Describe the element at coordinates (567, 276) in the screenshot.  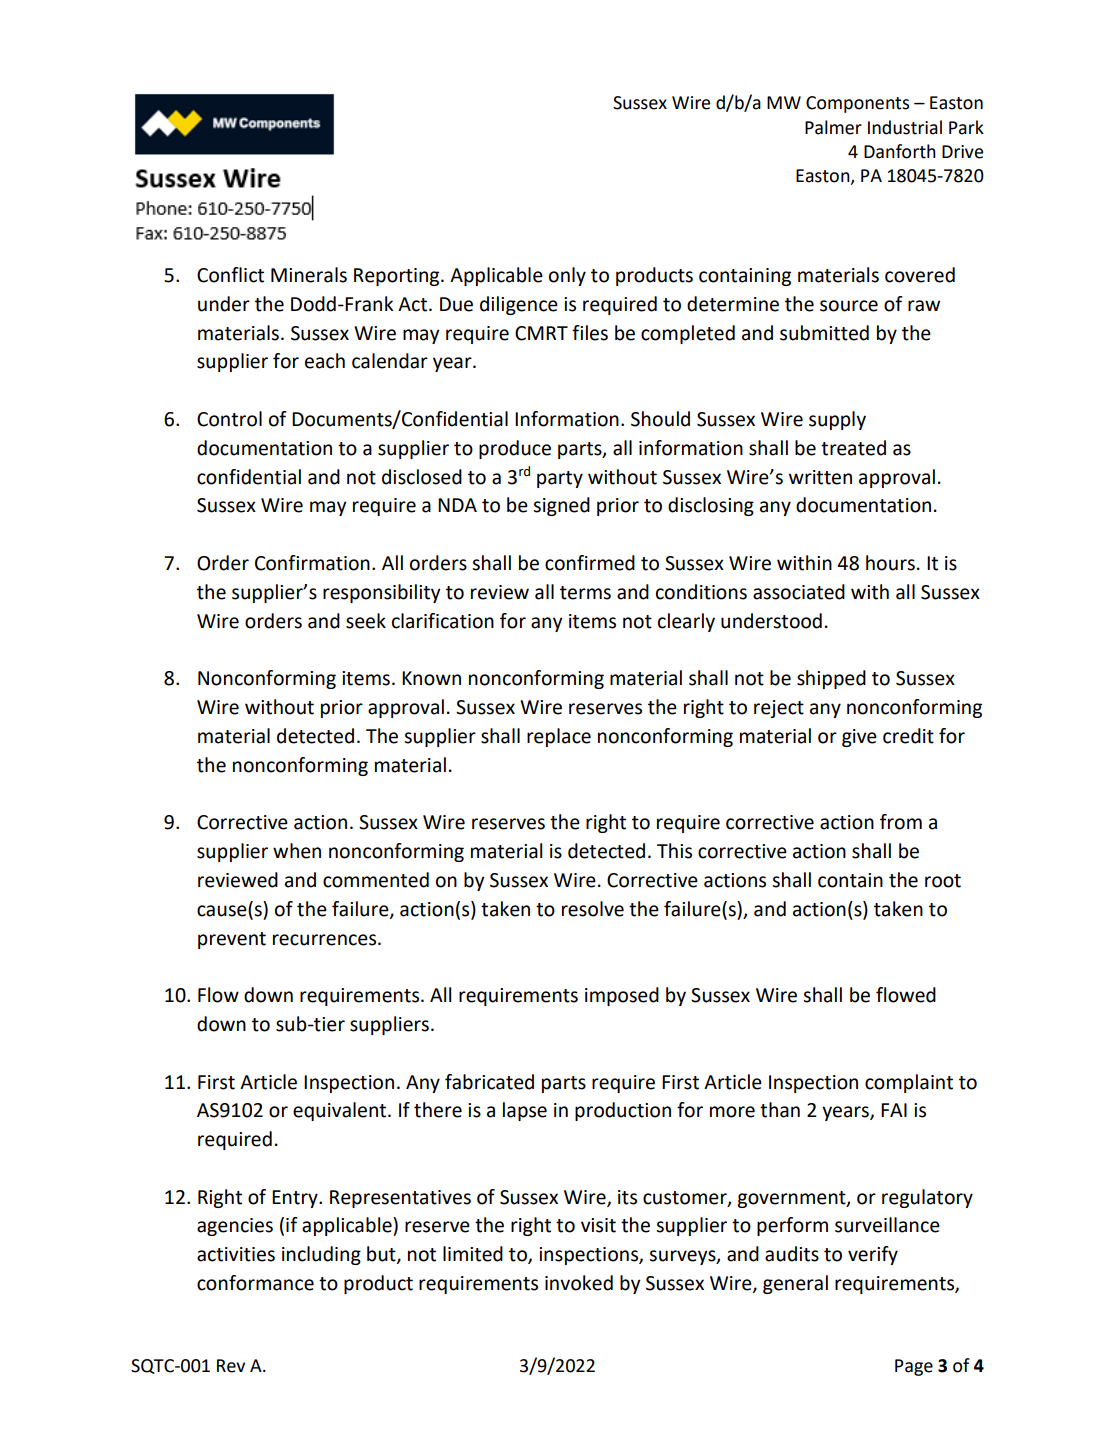
I see `only` at that location.
